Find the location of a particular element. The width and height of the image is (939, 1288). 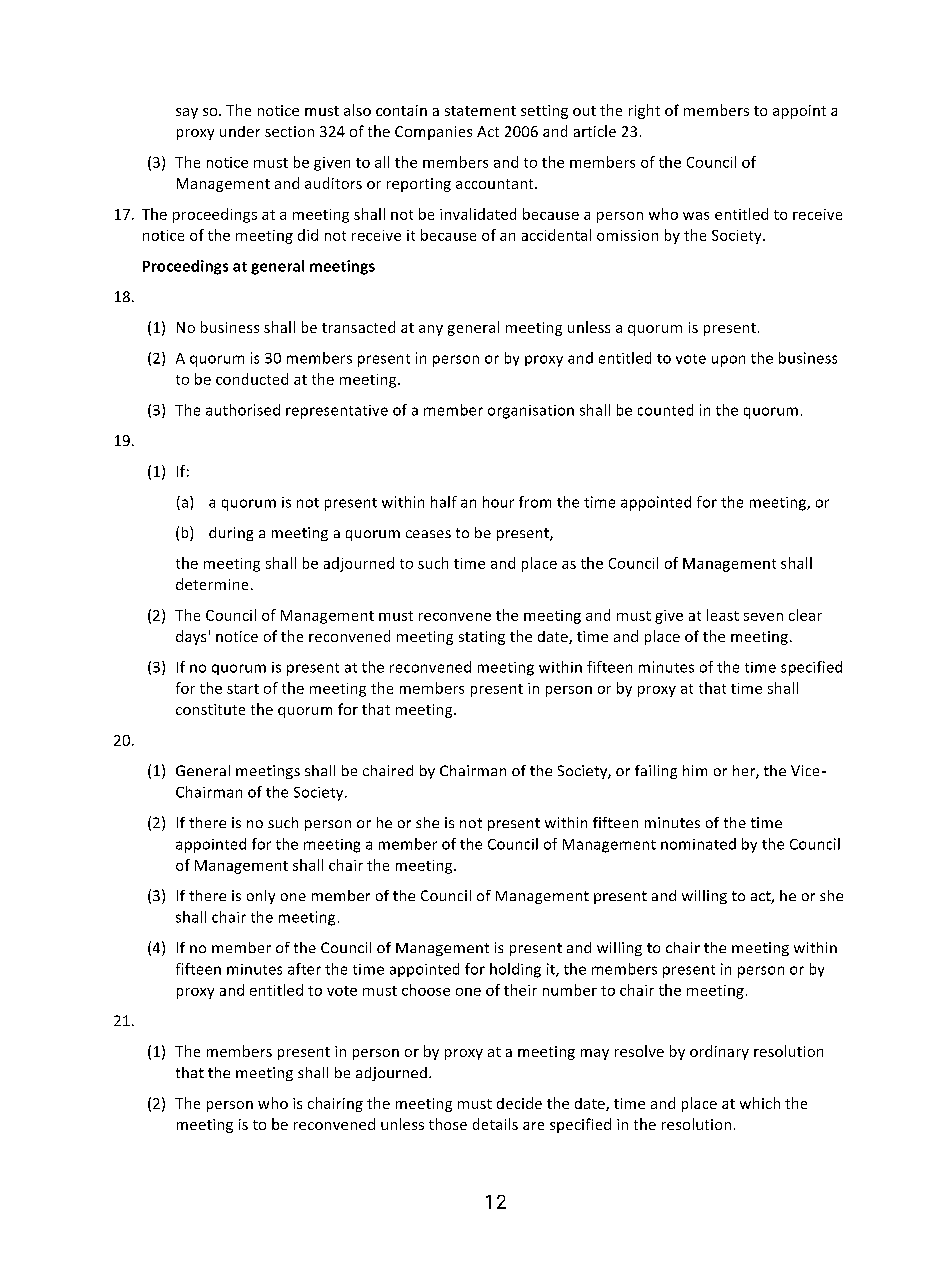

only is located at coordinates (261, 897).
